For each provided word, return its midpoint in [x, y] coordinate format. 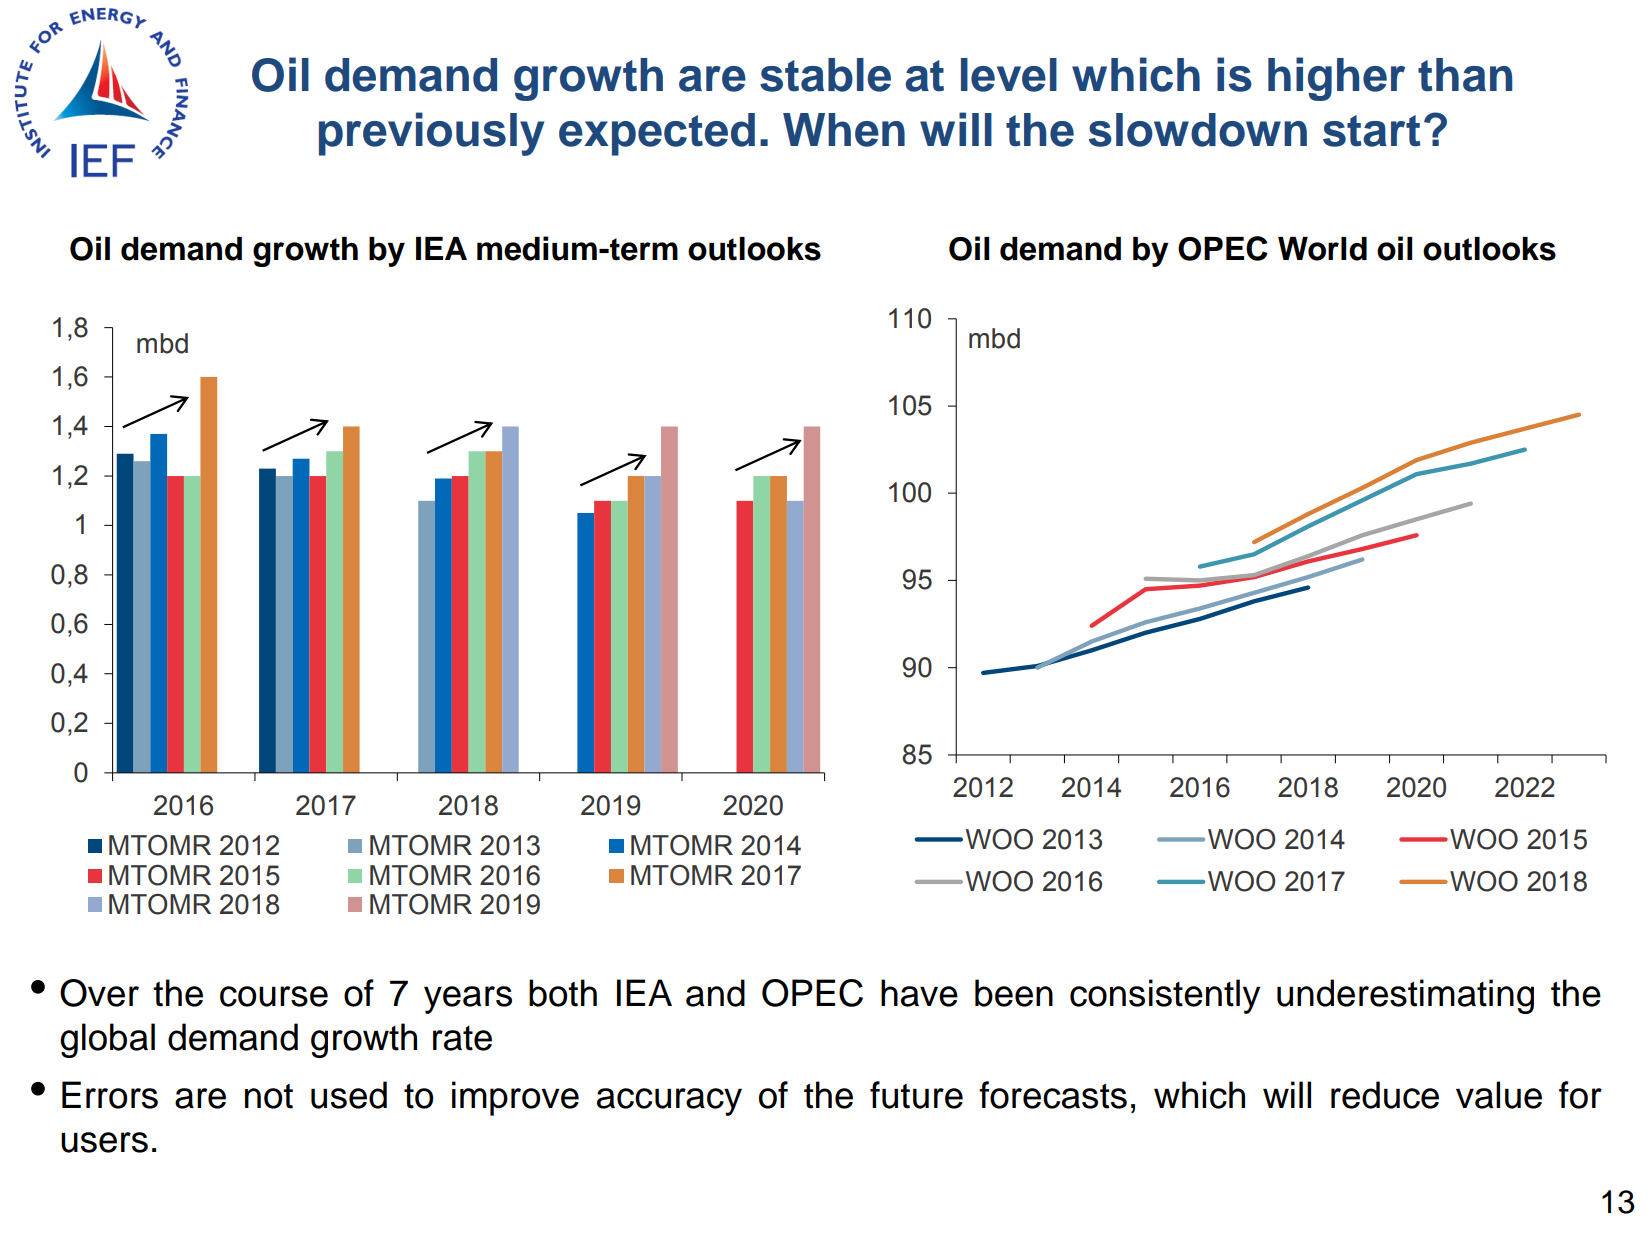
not [269, 1096]
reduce [1385, 1095]
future [916, 1095]
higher [1336, 79]
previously [431, 134]
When [844, 130]
